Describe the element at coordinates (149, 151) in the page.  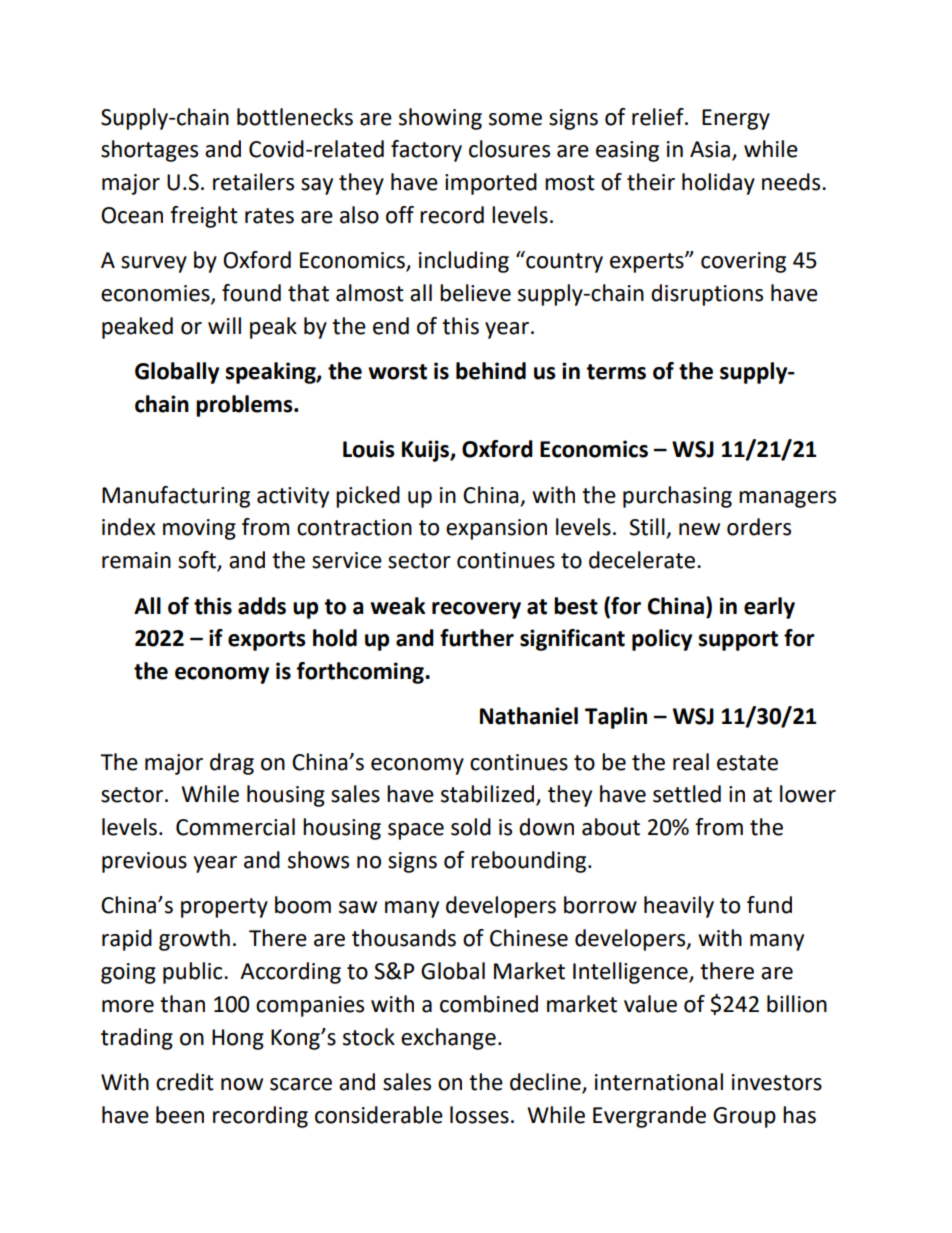
I see `shortages` at that location.
